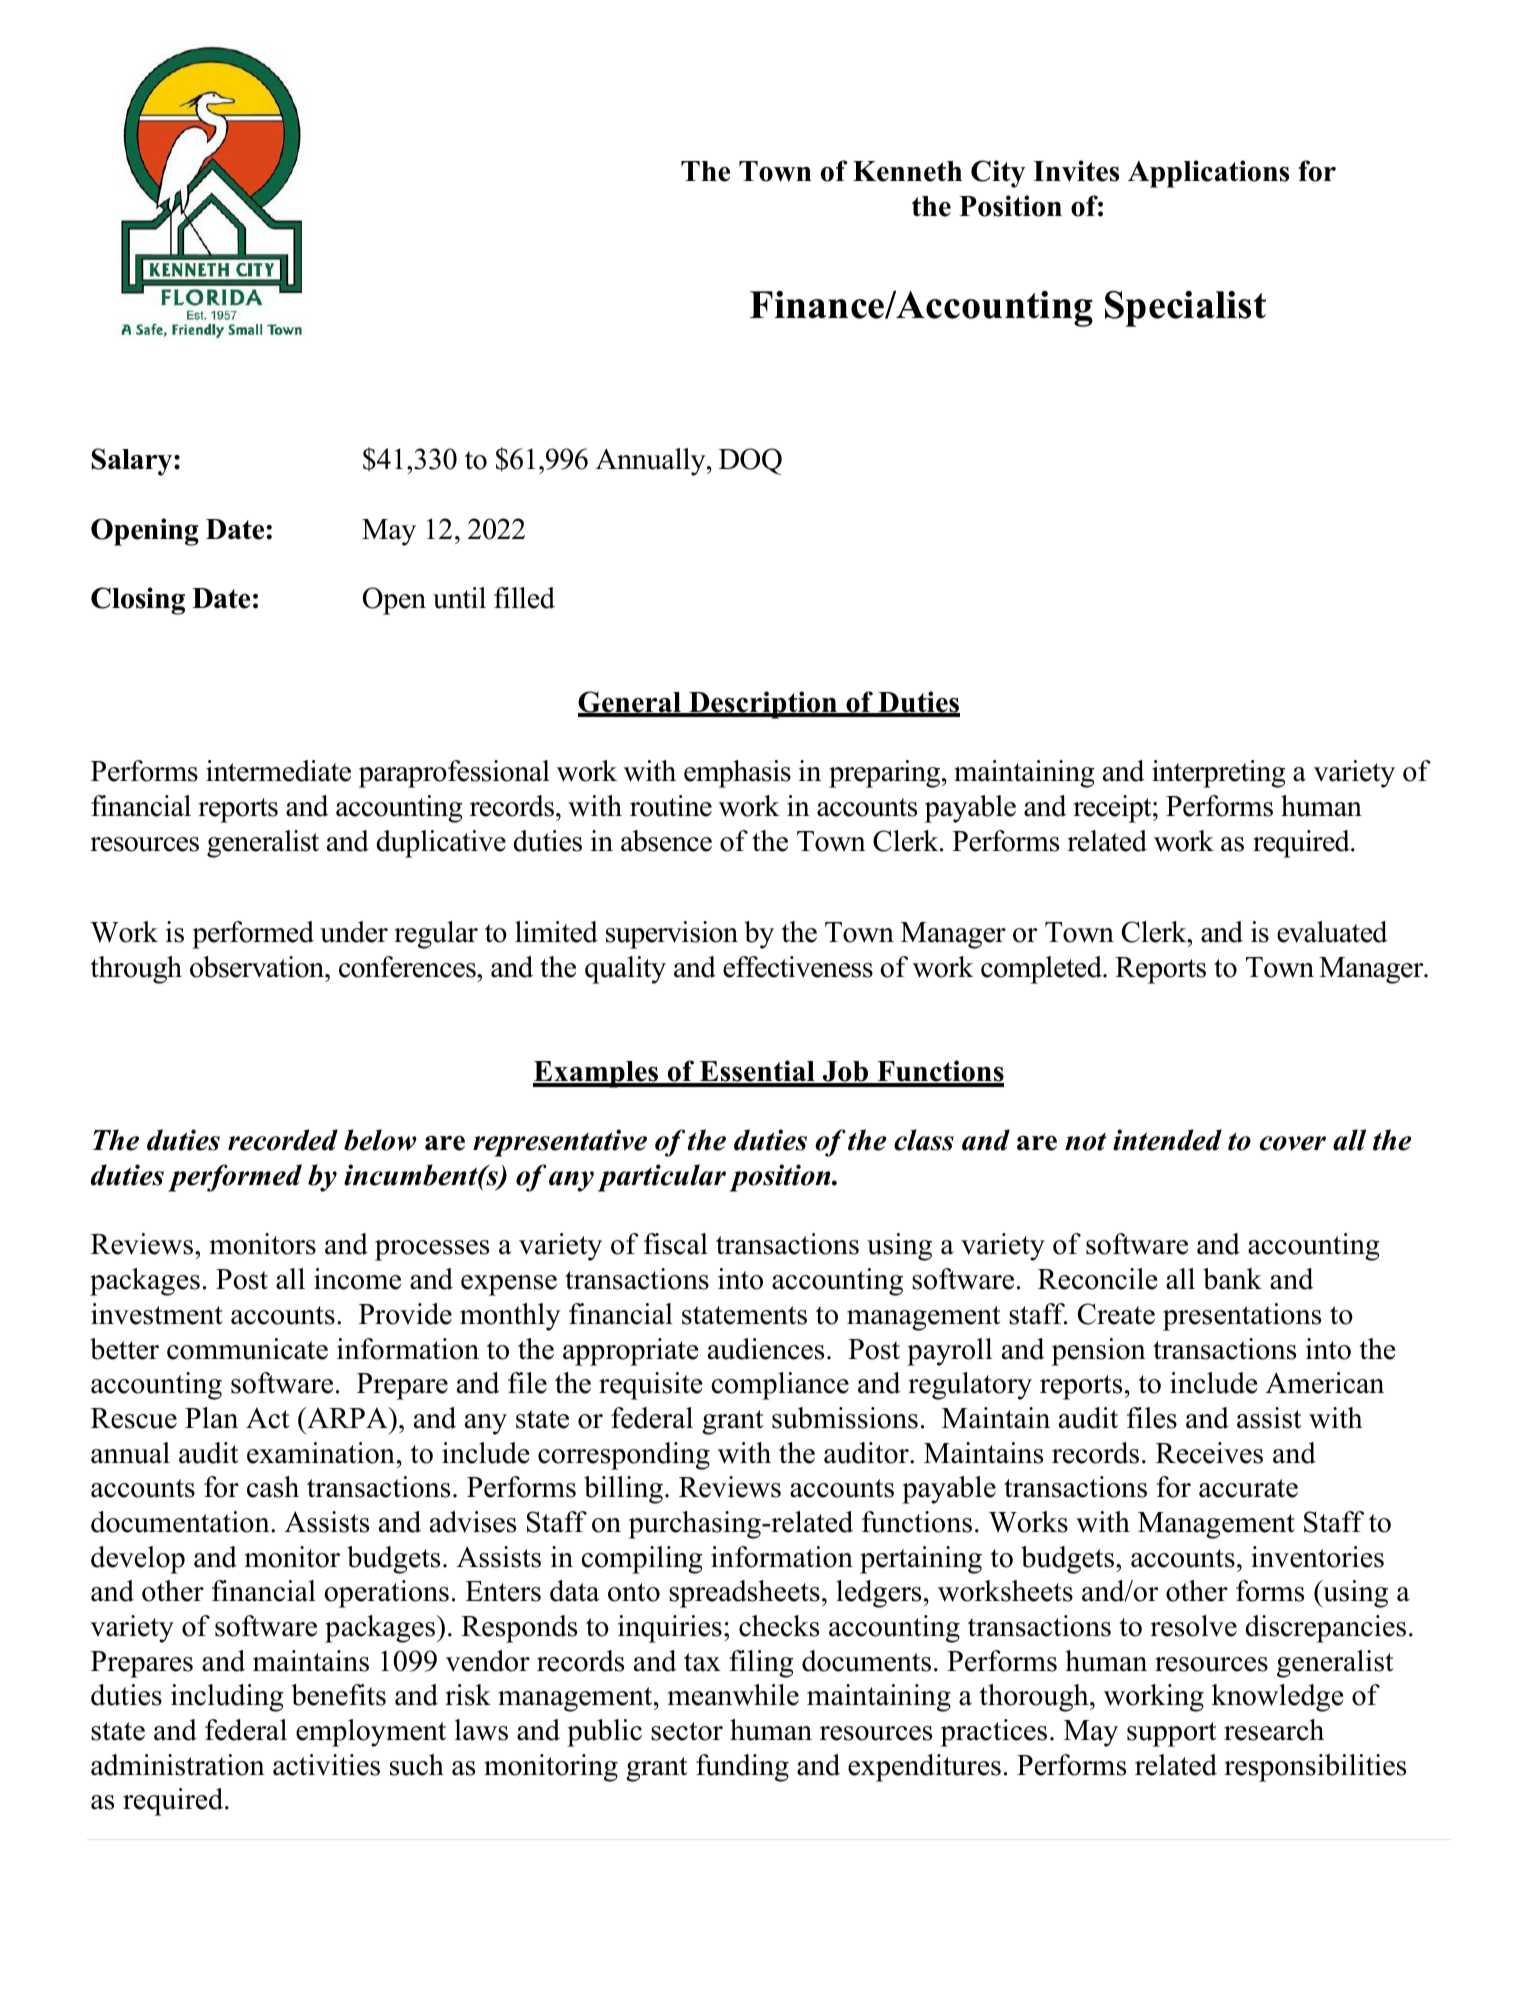 This screenshot has width=1538, height=1991. Describe the element at coordinates (227, 1698) in the screenshot. I see `including` at that location.
